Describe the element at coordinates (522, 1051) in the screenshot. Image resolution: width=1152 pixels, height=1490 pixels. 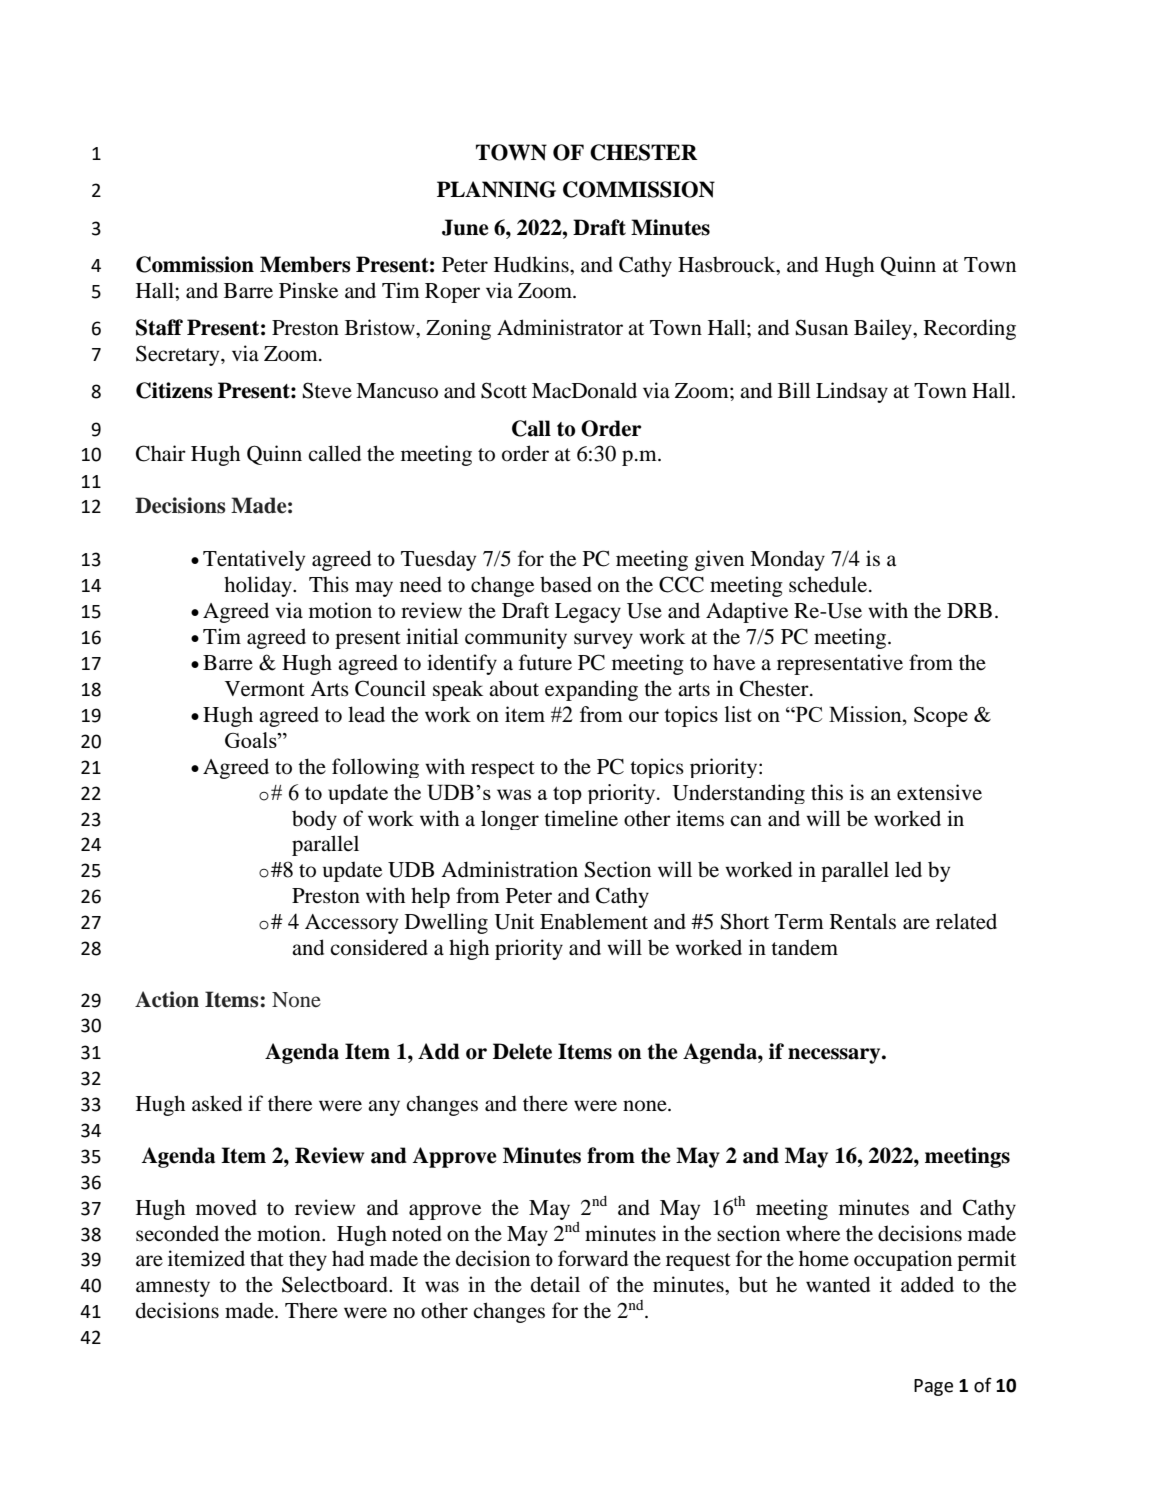
I see `Delete` at that location.
